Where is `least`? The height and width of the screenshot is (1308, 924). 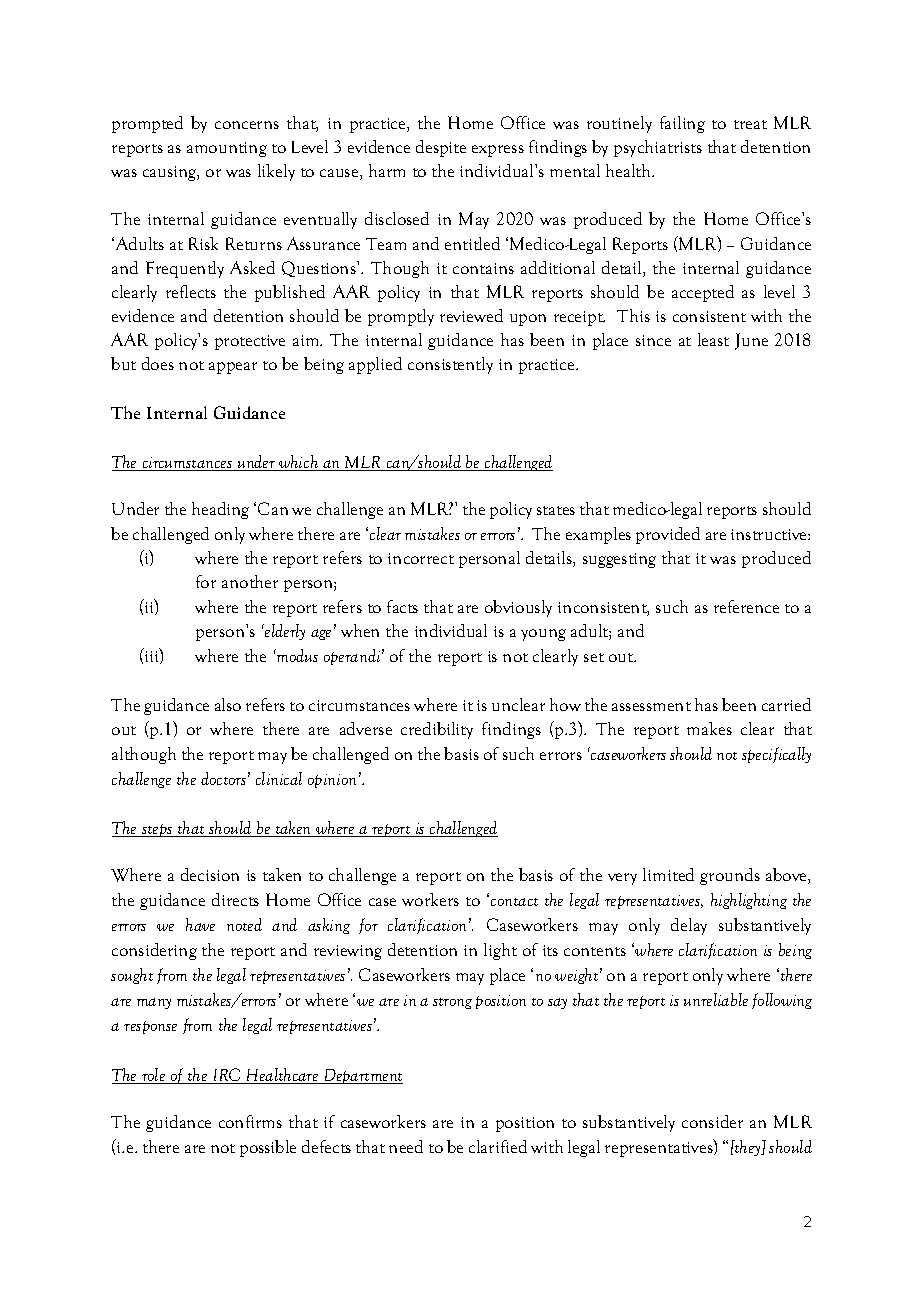
least is located at coordinates (713, 339).
